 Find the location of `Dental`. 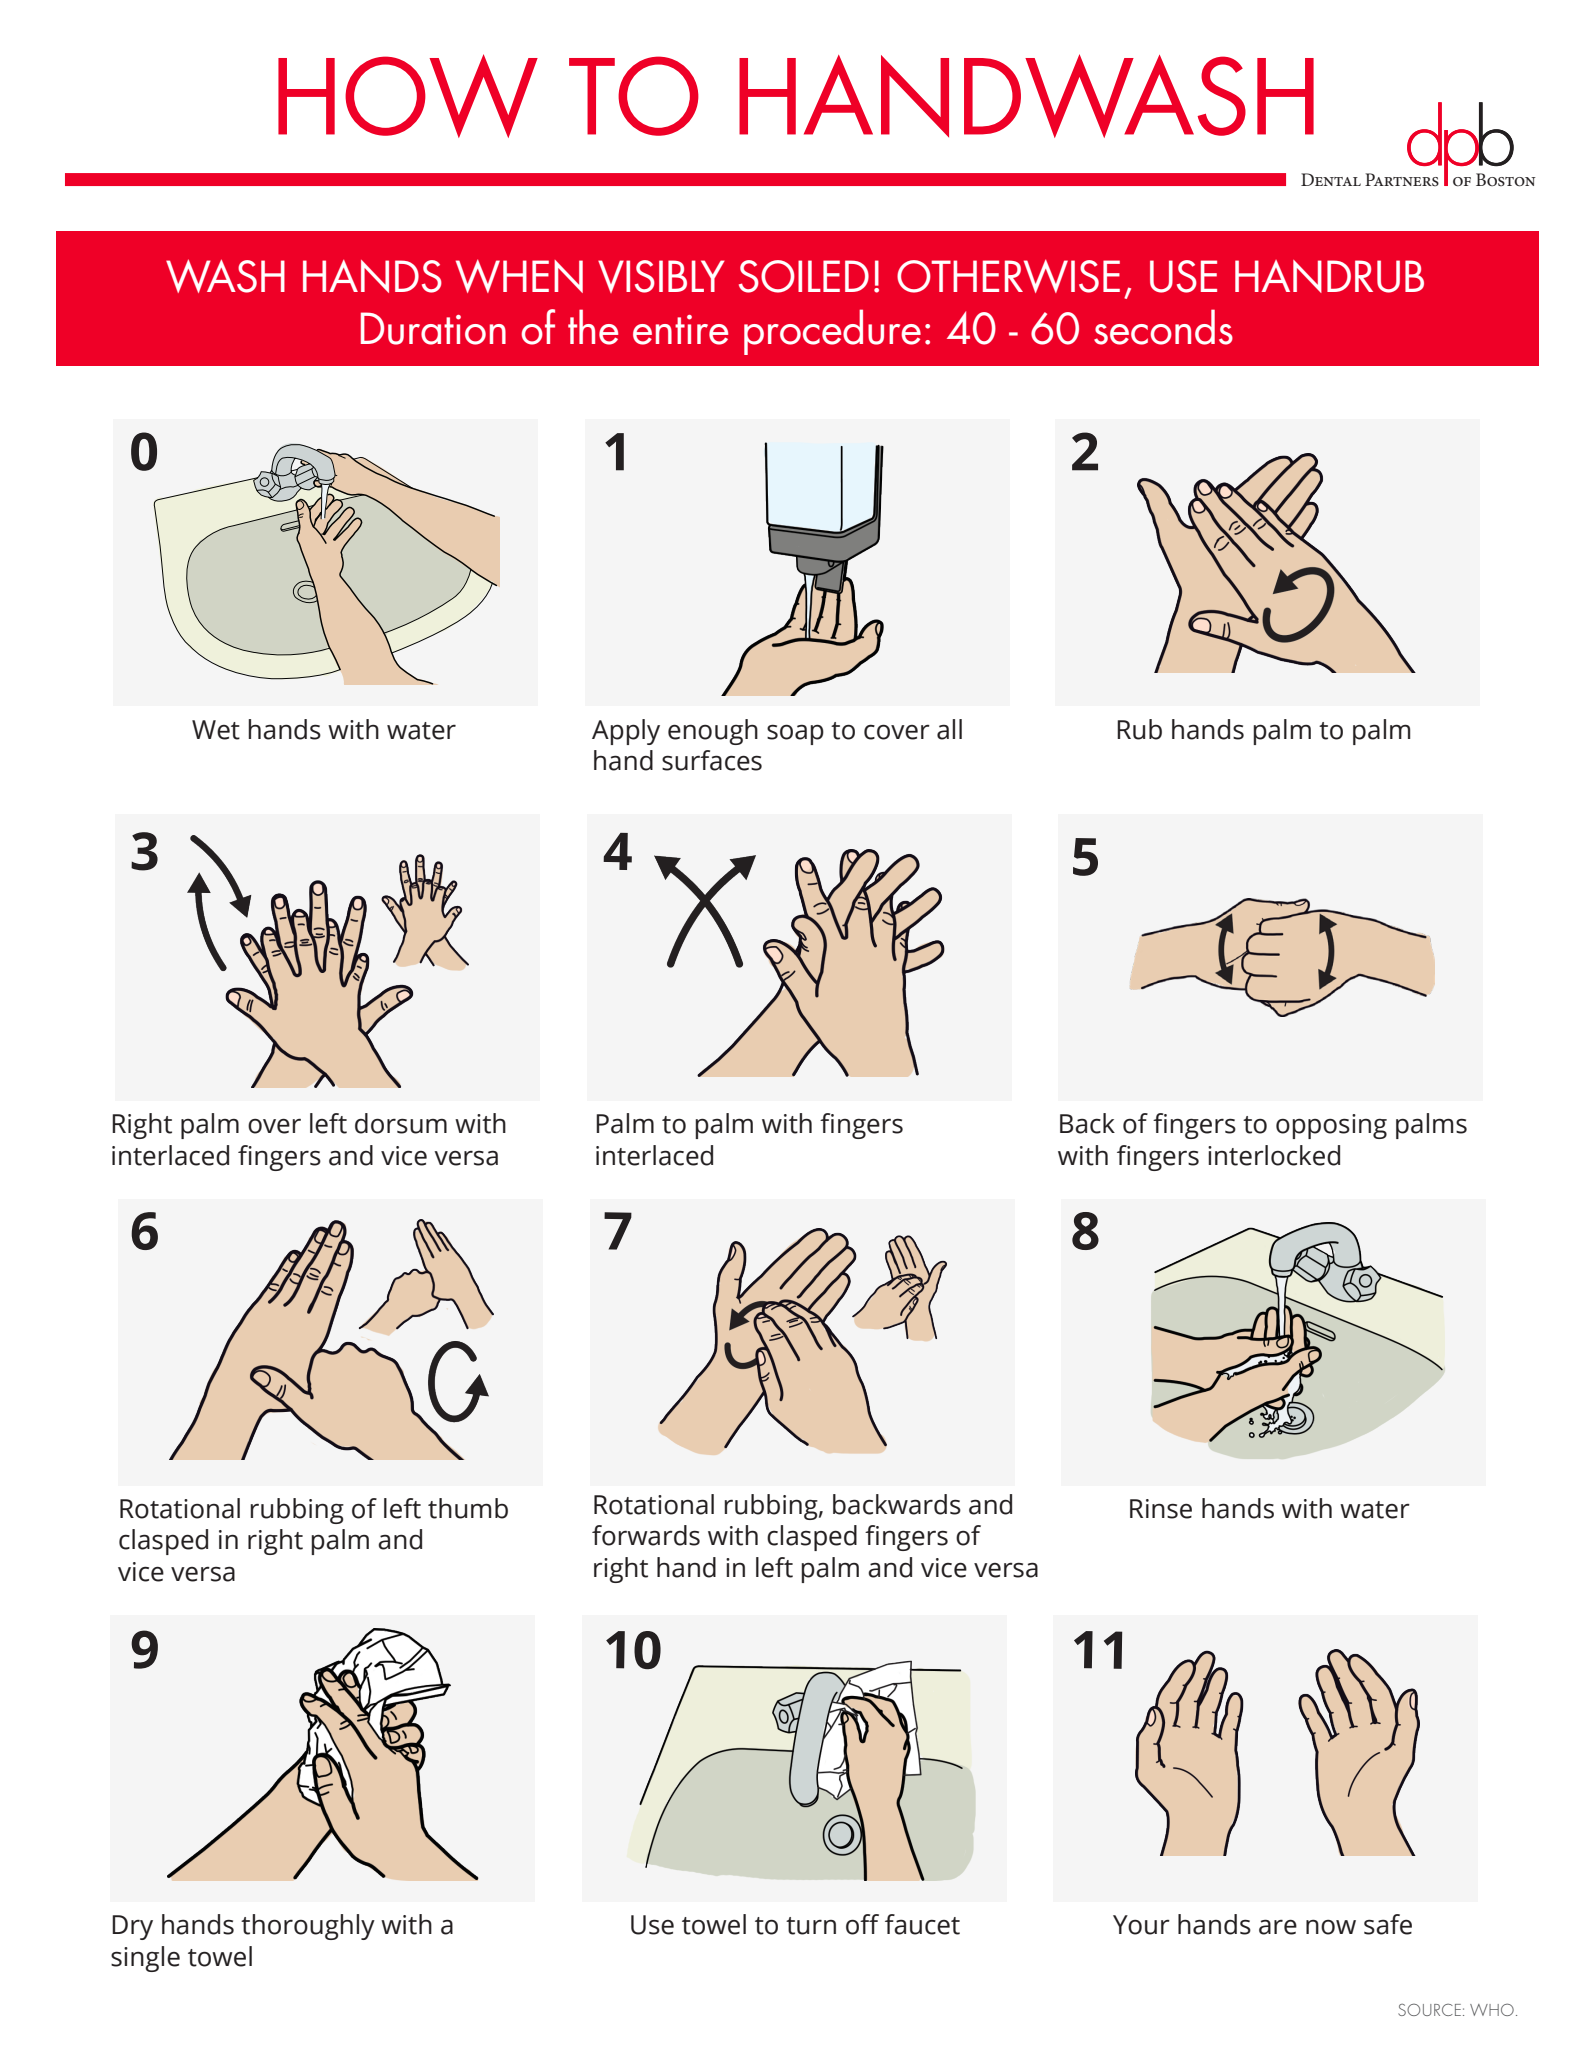

Dental is located at coordinates (1331, 179).
